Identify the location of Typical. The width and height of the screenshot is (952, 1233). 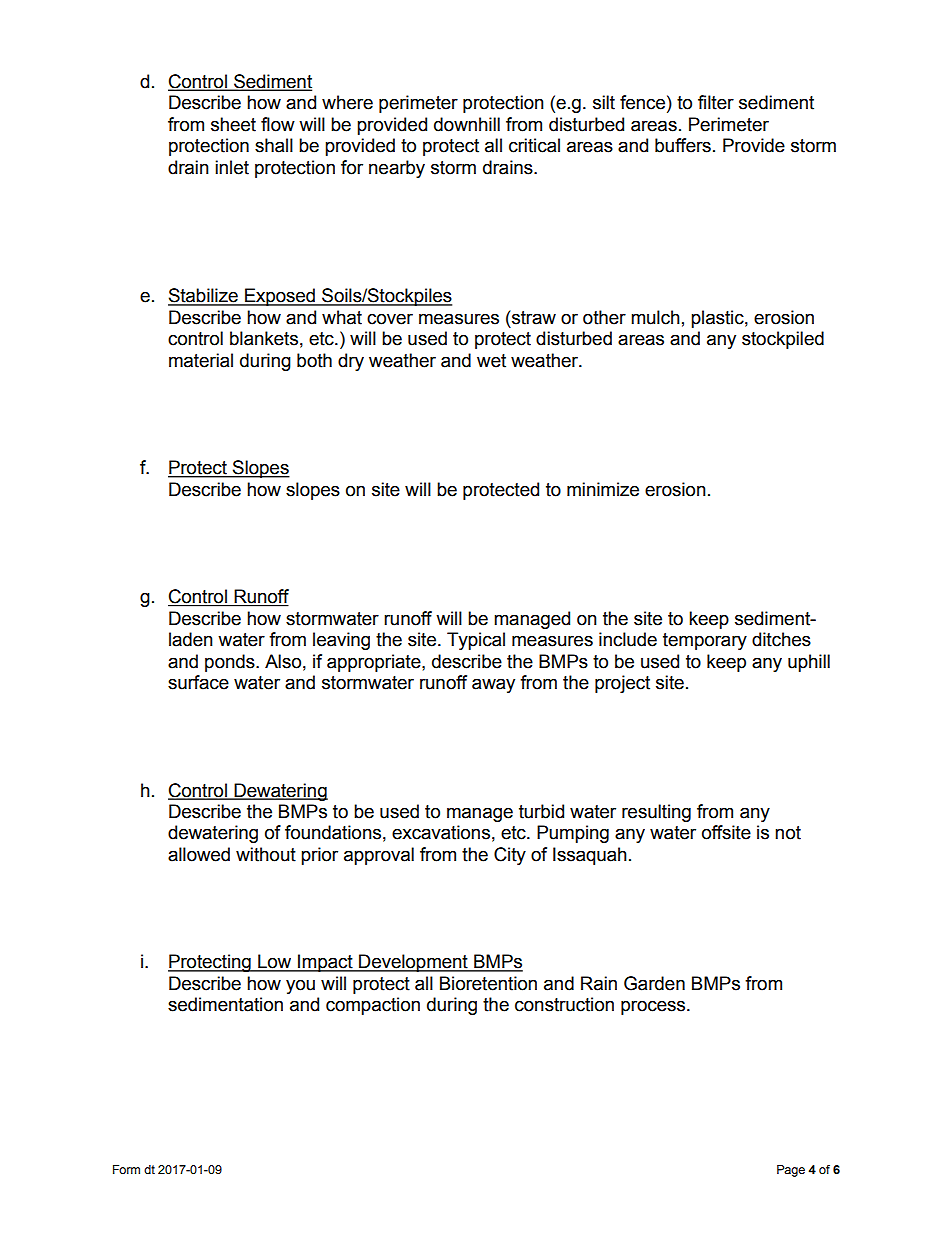
(476, 641).
